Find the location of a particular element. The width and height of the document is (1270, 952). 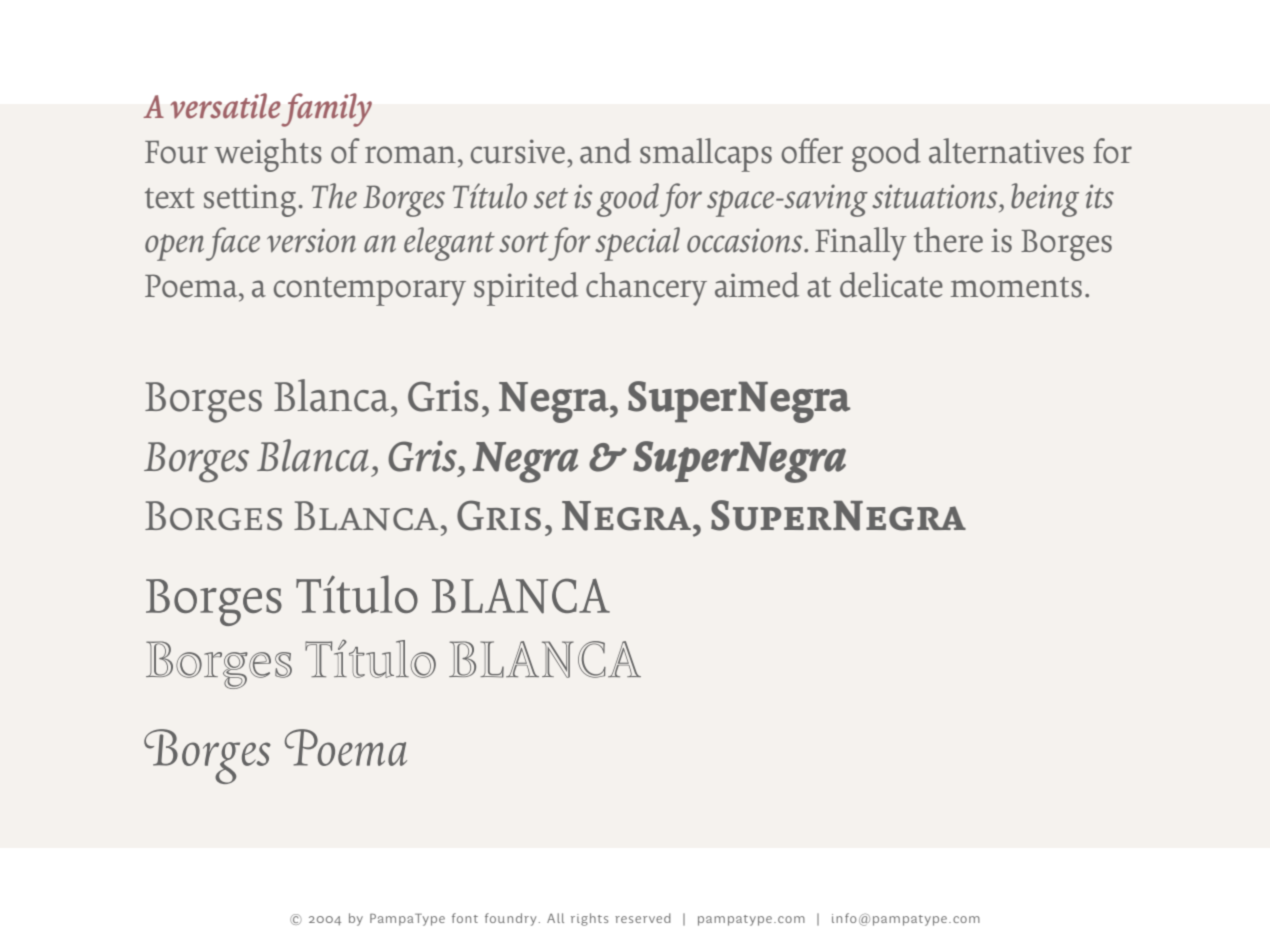

weights is located at coordinates (268, 155).
